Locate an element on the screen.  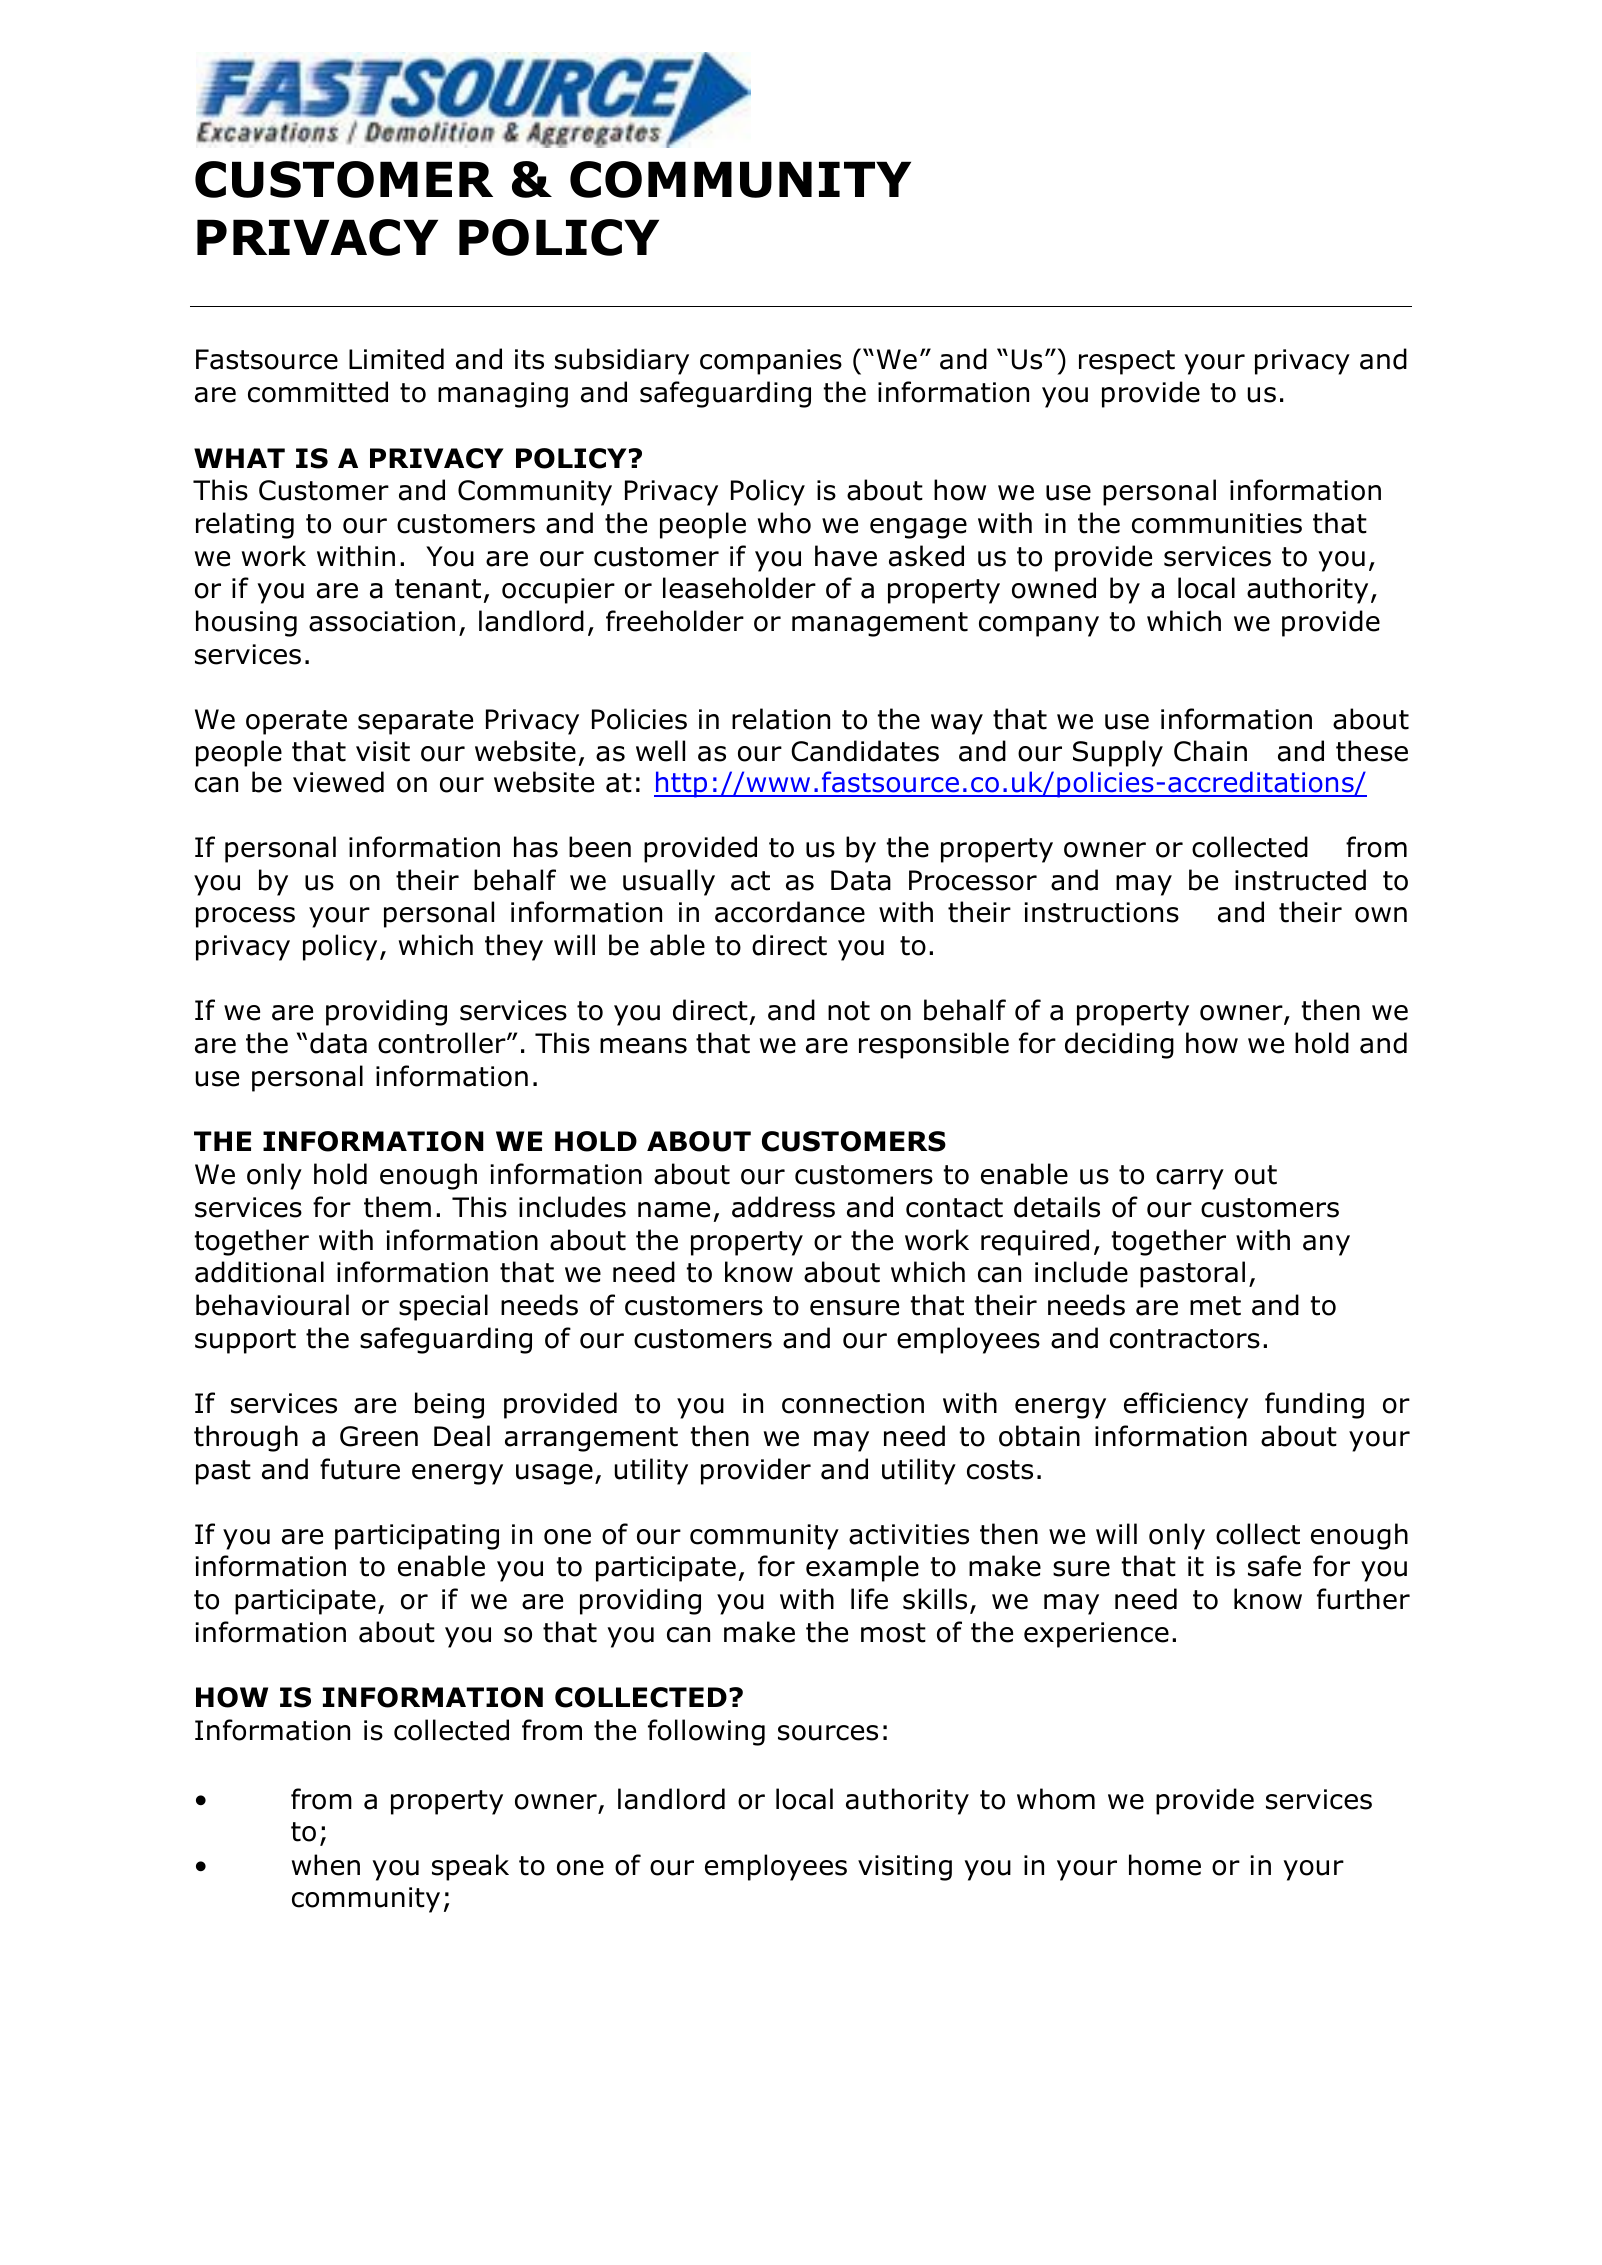
met is located at coordinates (1215, 1306).
